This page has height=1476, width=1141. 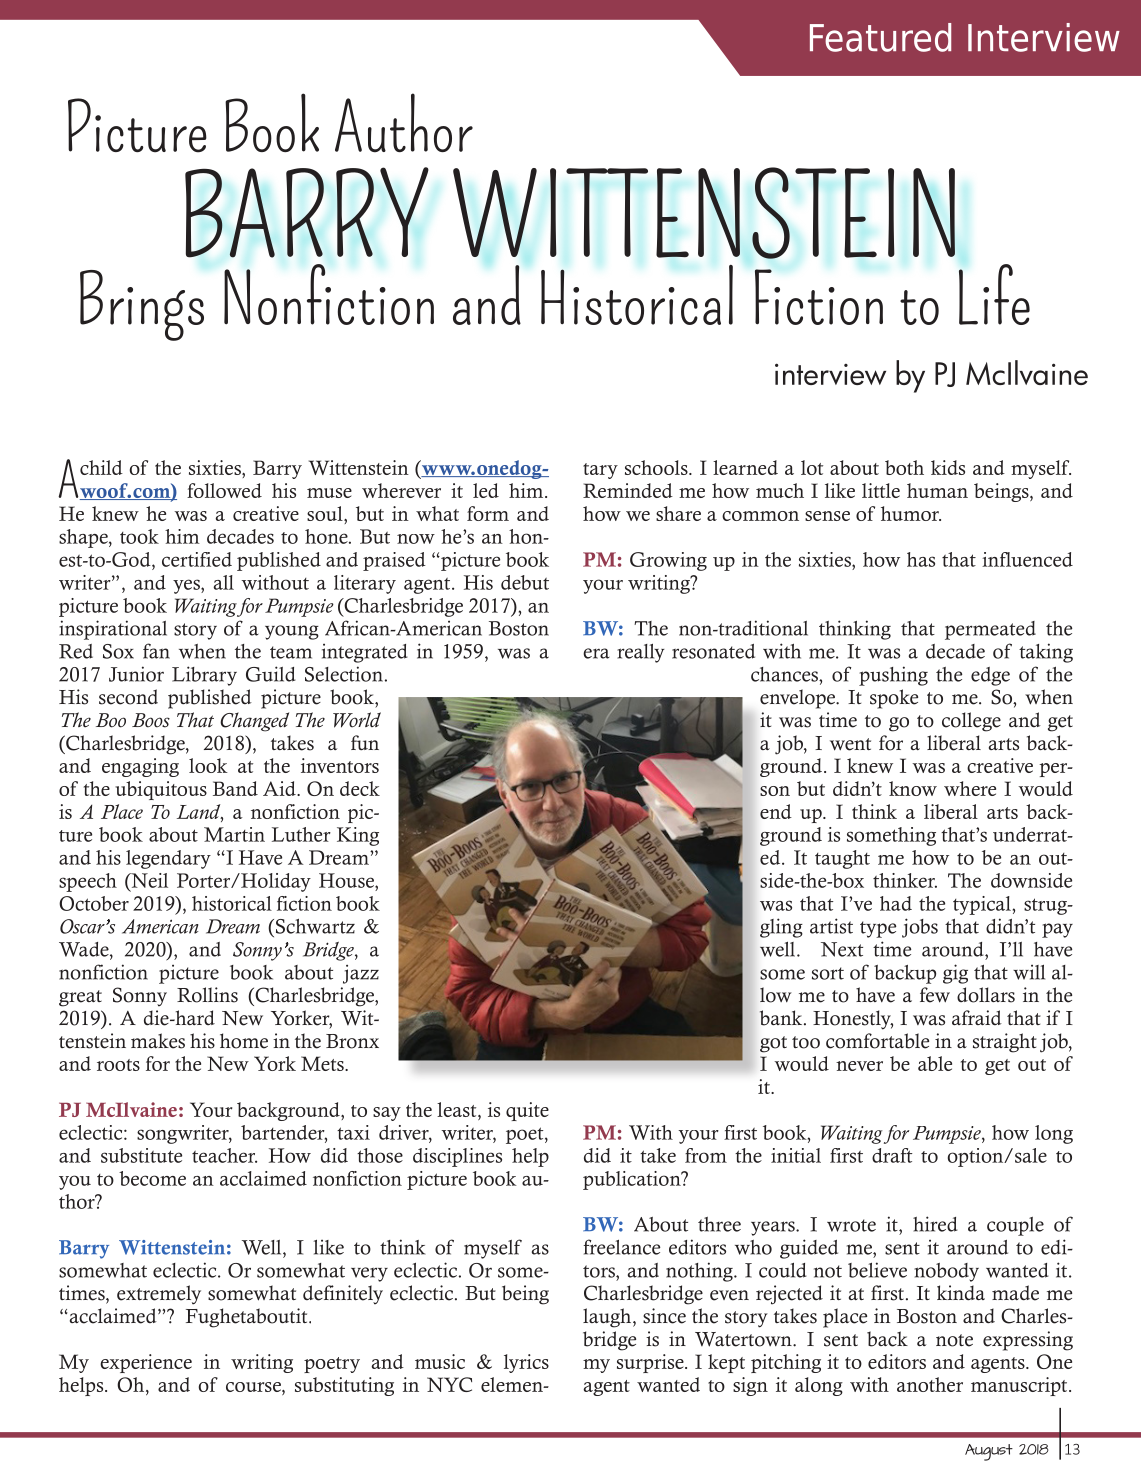 I want to click on legendary, so click(x=168, y=859).
